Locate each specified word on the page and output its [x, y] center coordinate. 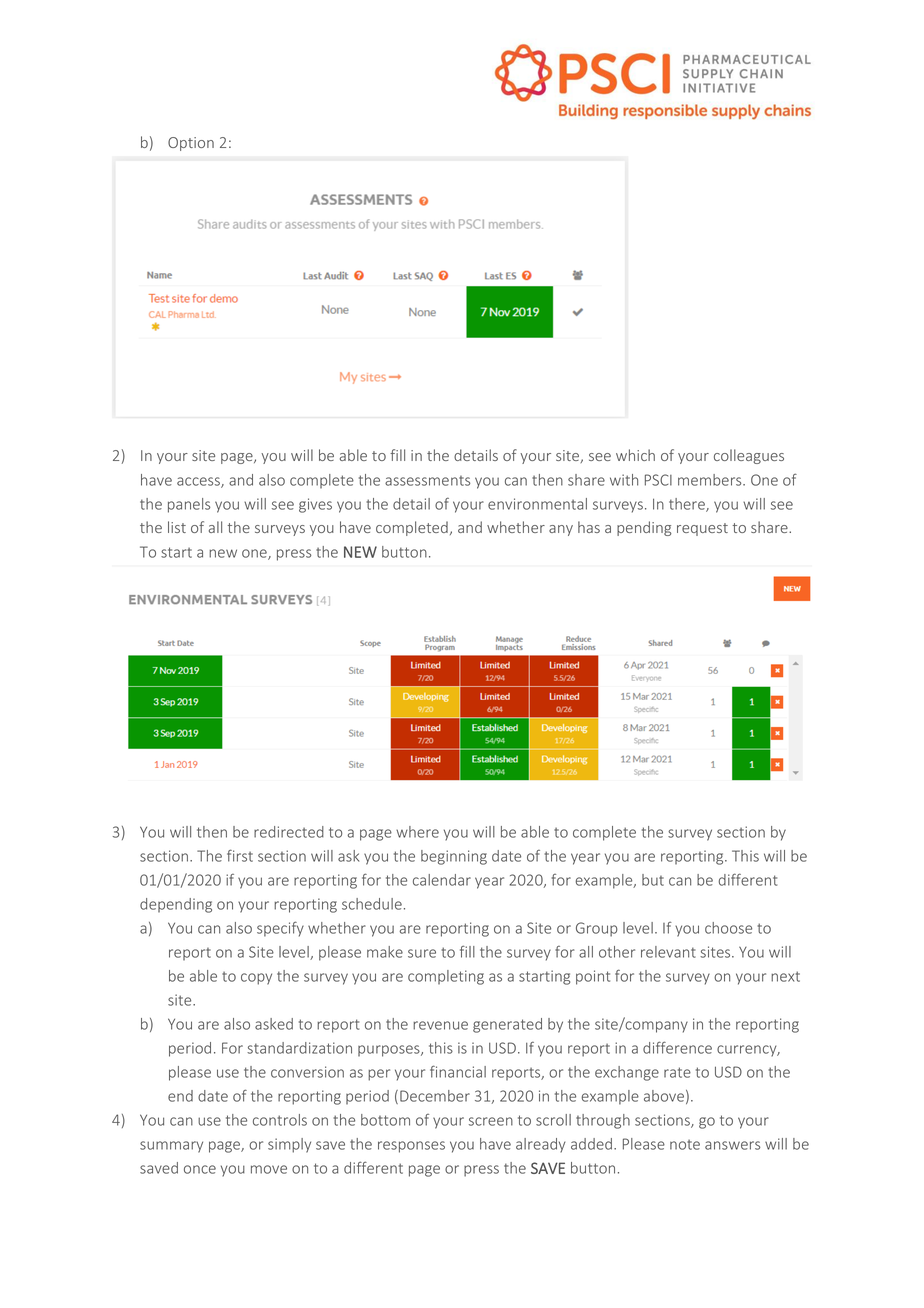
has [589, 527]
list [177, 527]
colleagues [749, 456]
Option [191, 144]
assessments [427, 481]
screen [491, 1121]
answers [732, 1145]
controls [280, 1120]
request [702, 529]
